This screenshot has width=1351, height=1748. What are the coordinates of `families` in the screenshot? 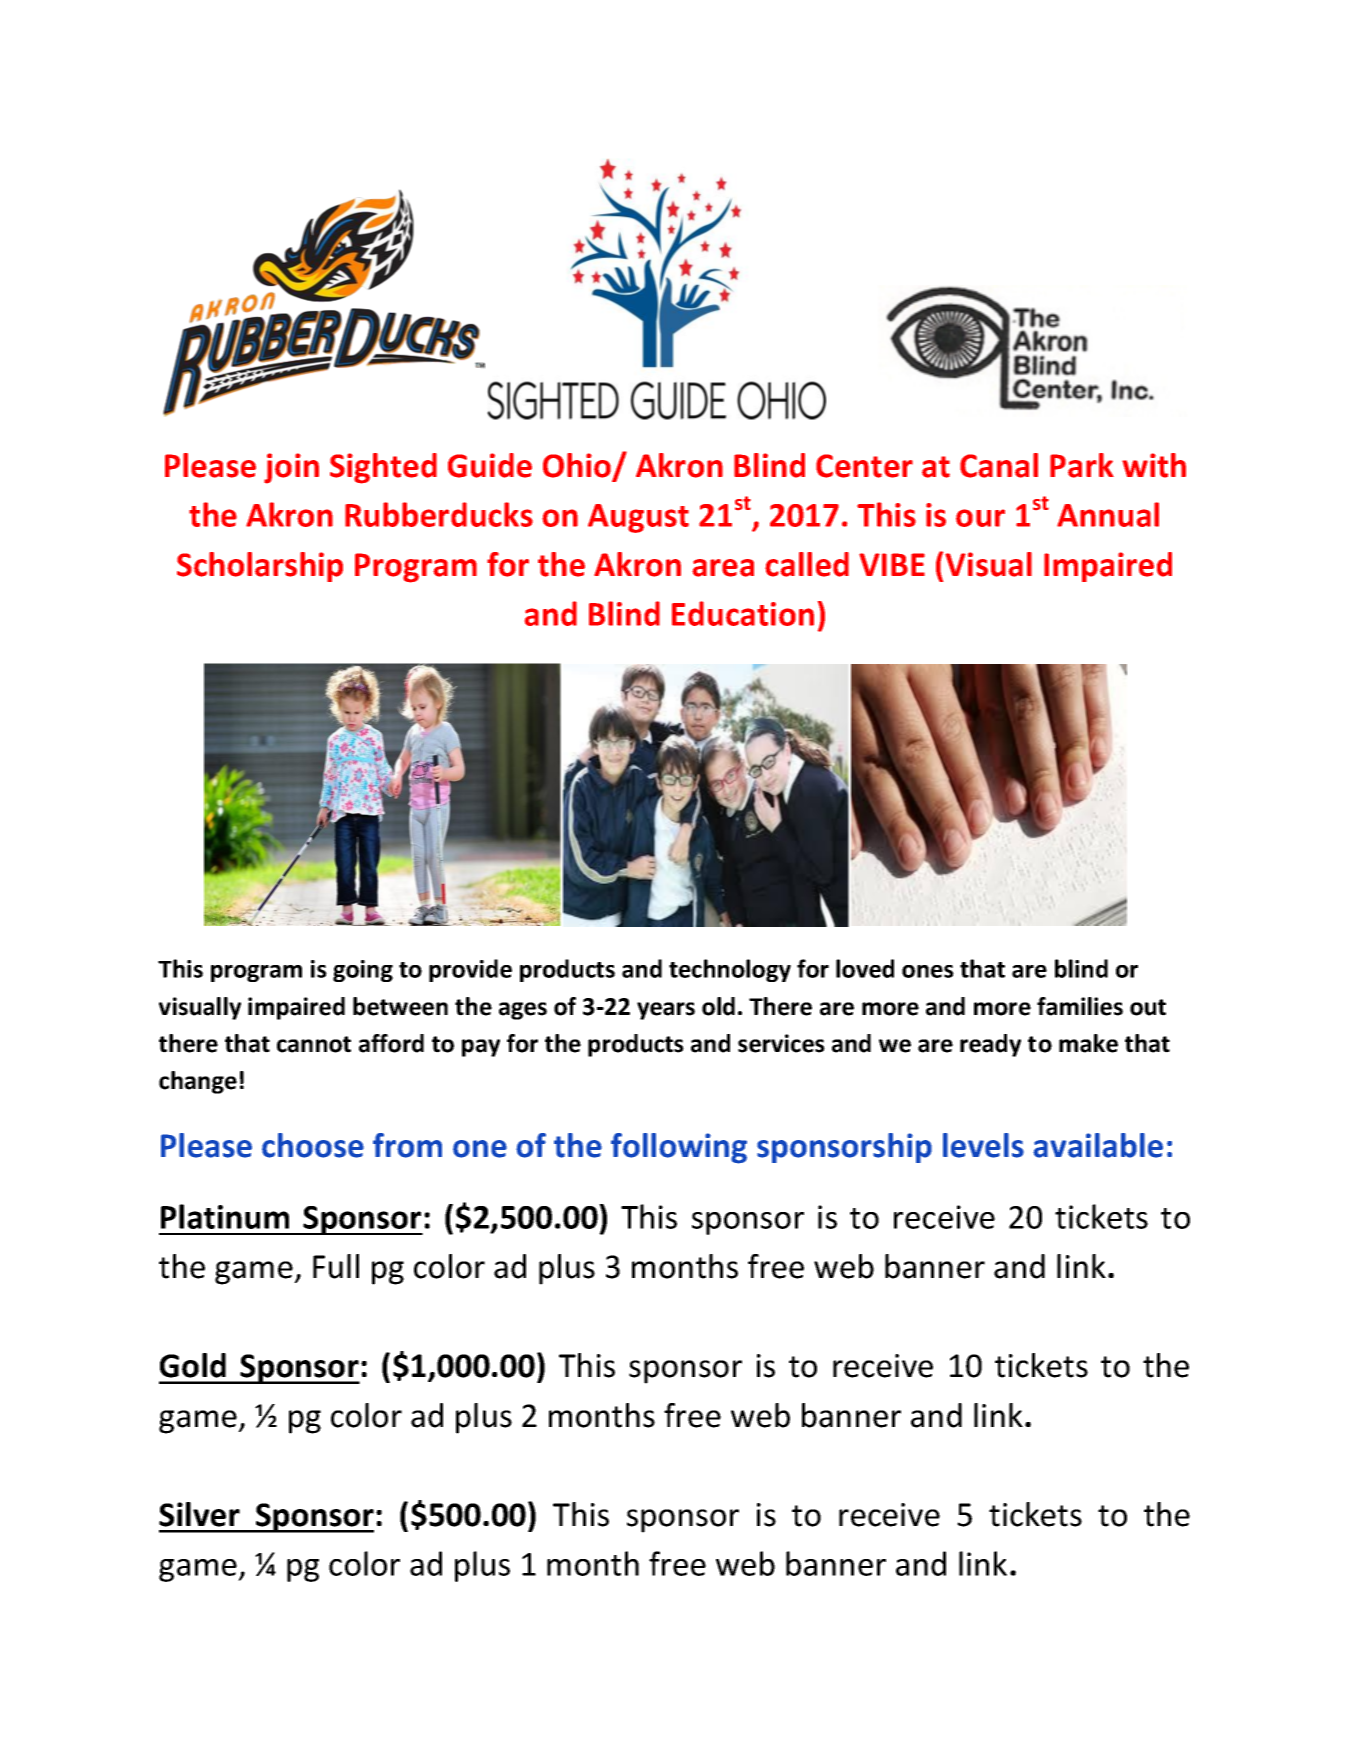 It's located at (1080, 1006).
